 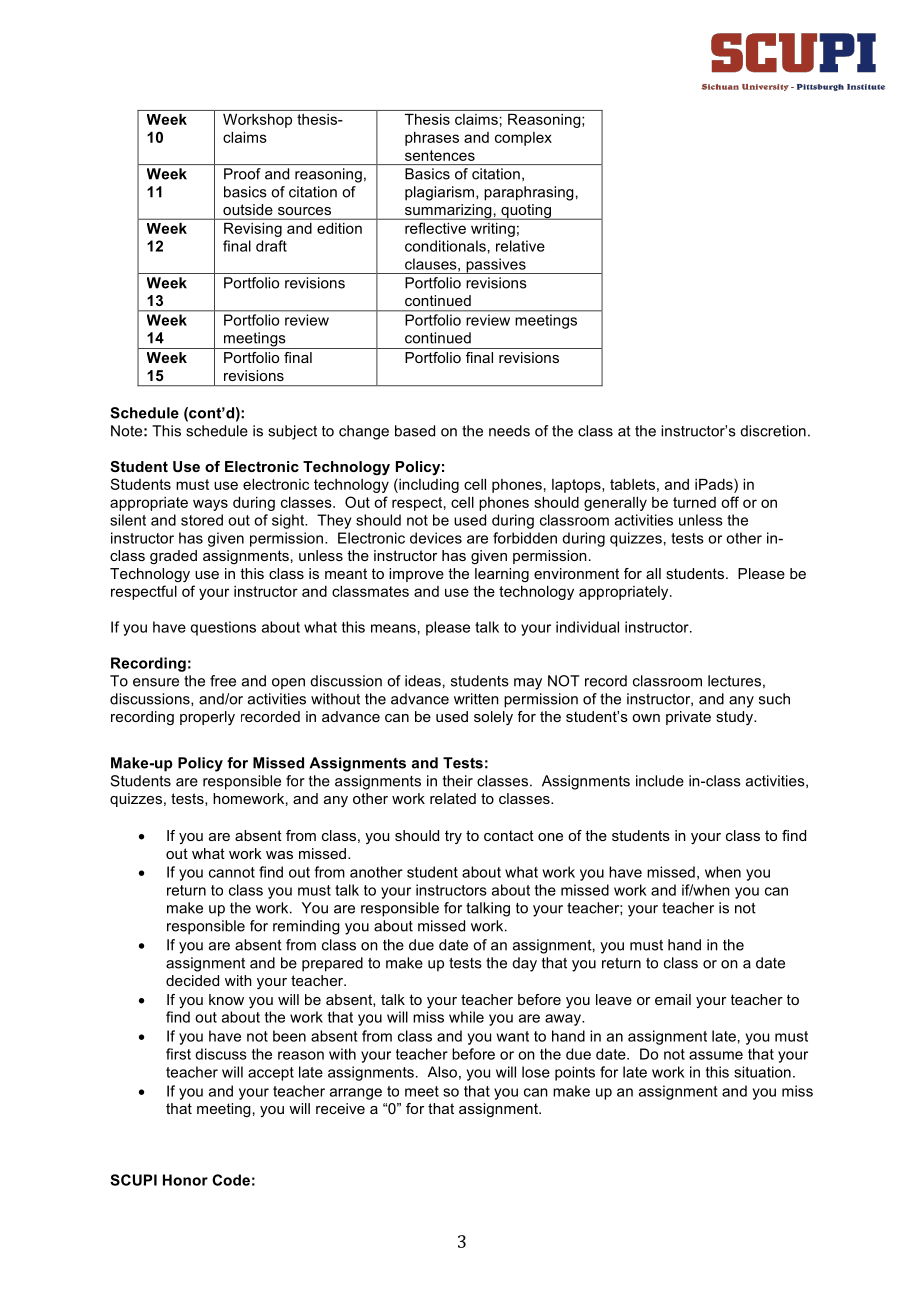 What do you see at coordinates (529, 193) in the screenshot?
I see `paraphrasing` at bounding box center [529, 193].
